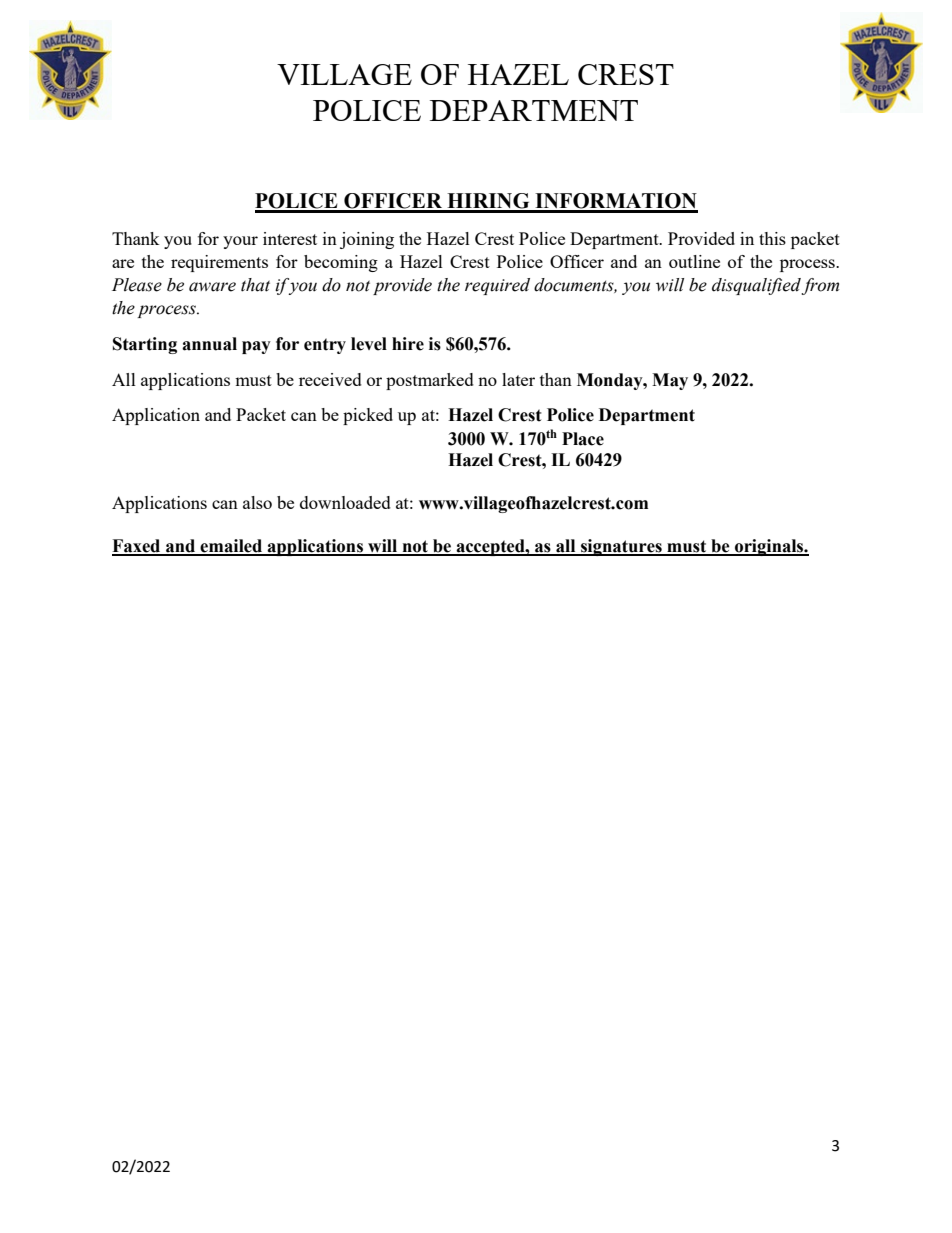  What do you see at coordinates (621, 547) in the image?
I see `signatures` at bounding box center [621, 547].
